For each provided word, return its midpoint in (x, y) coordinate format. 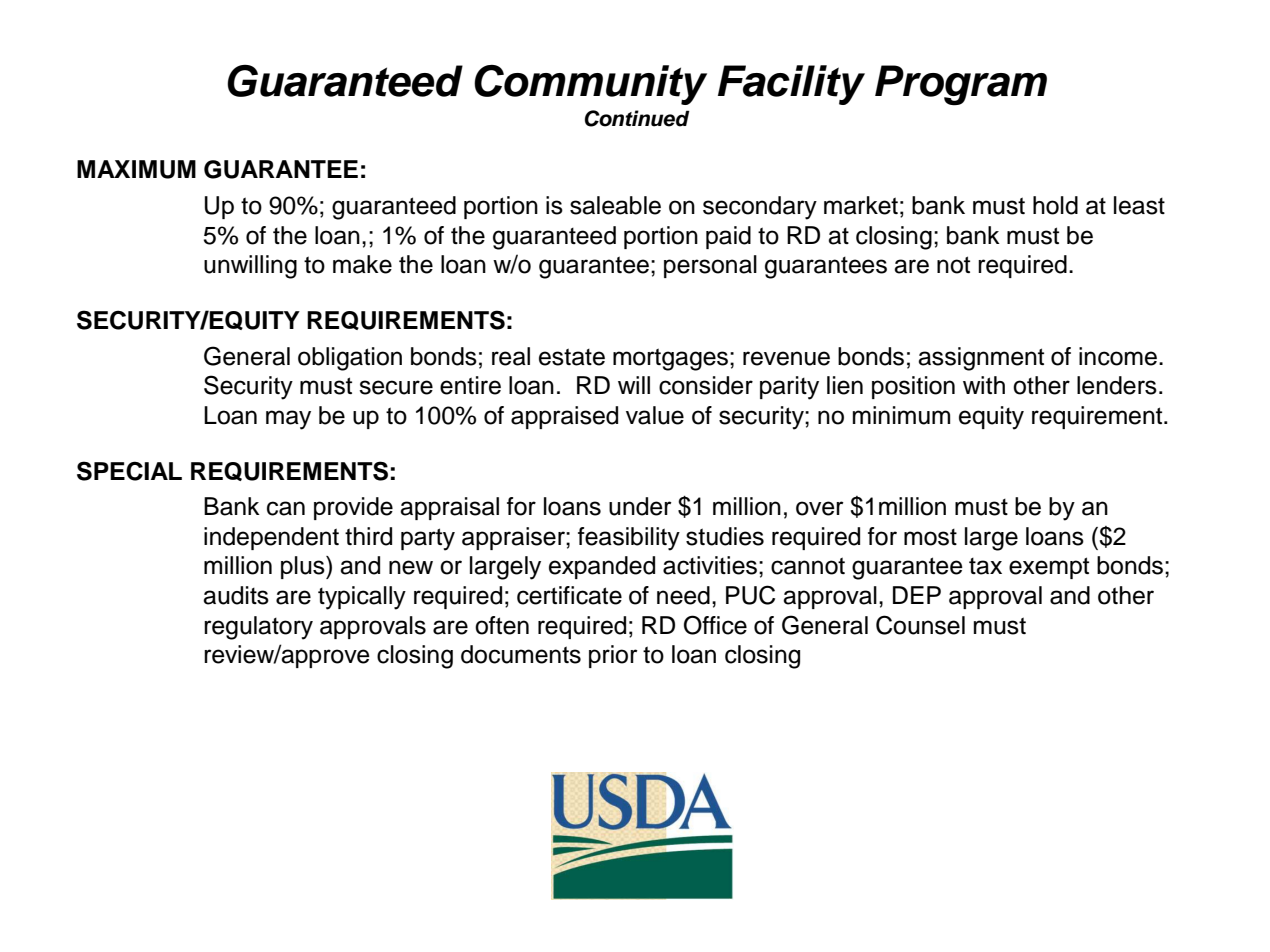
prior (613, 656)
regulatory (258, 628)
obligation (350, 359)
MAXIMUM (136, 169)
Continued (637, 118)
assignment (981, 359)
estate (572, 357)
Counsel (920, 625)
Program (961, 85)
